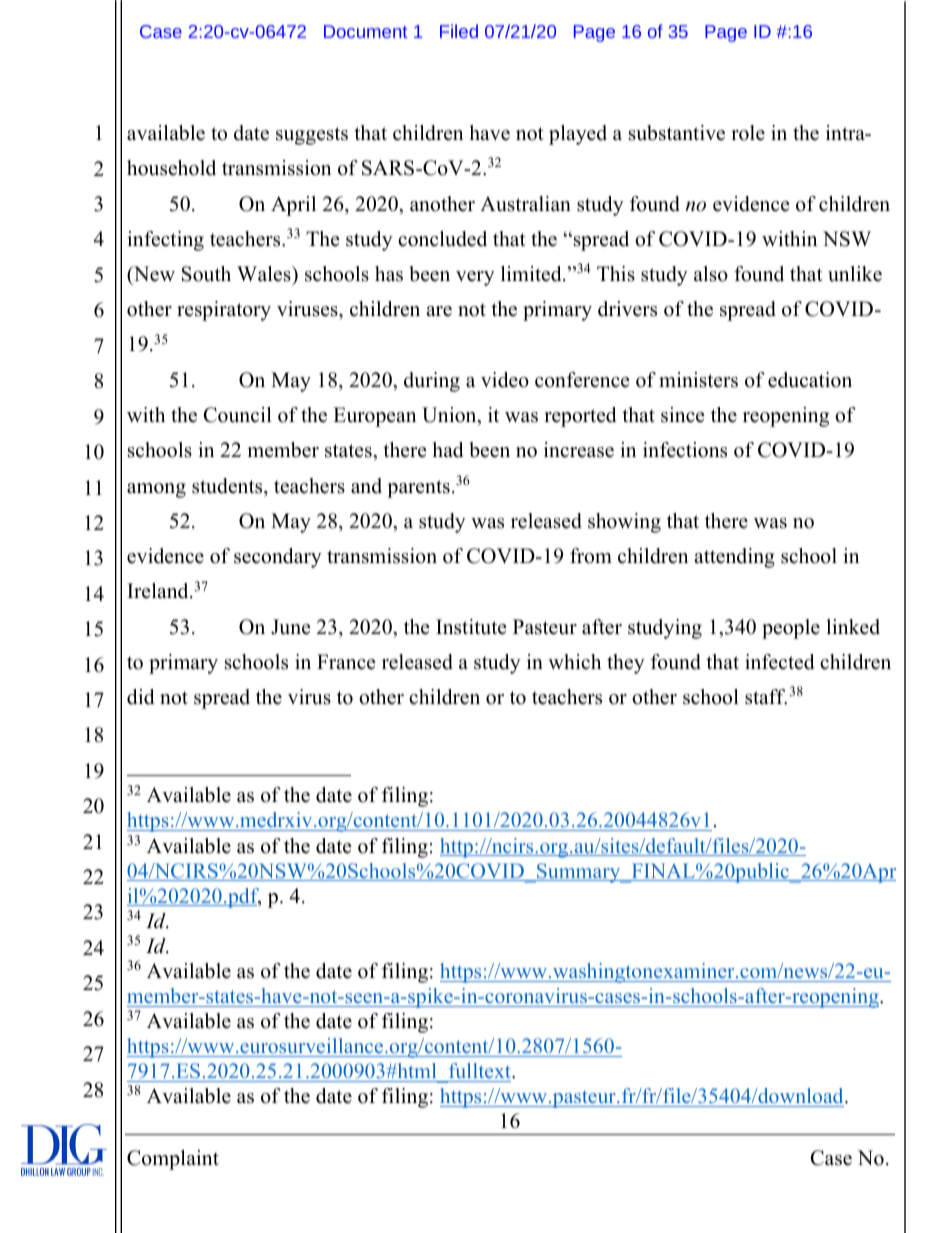  Describe the element at coordinates (791, 629) in the image. I see `people` at that location.
